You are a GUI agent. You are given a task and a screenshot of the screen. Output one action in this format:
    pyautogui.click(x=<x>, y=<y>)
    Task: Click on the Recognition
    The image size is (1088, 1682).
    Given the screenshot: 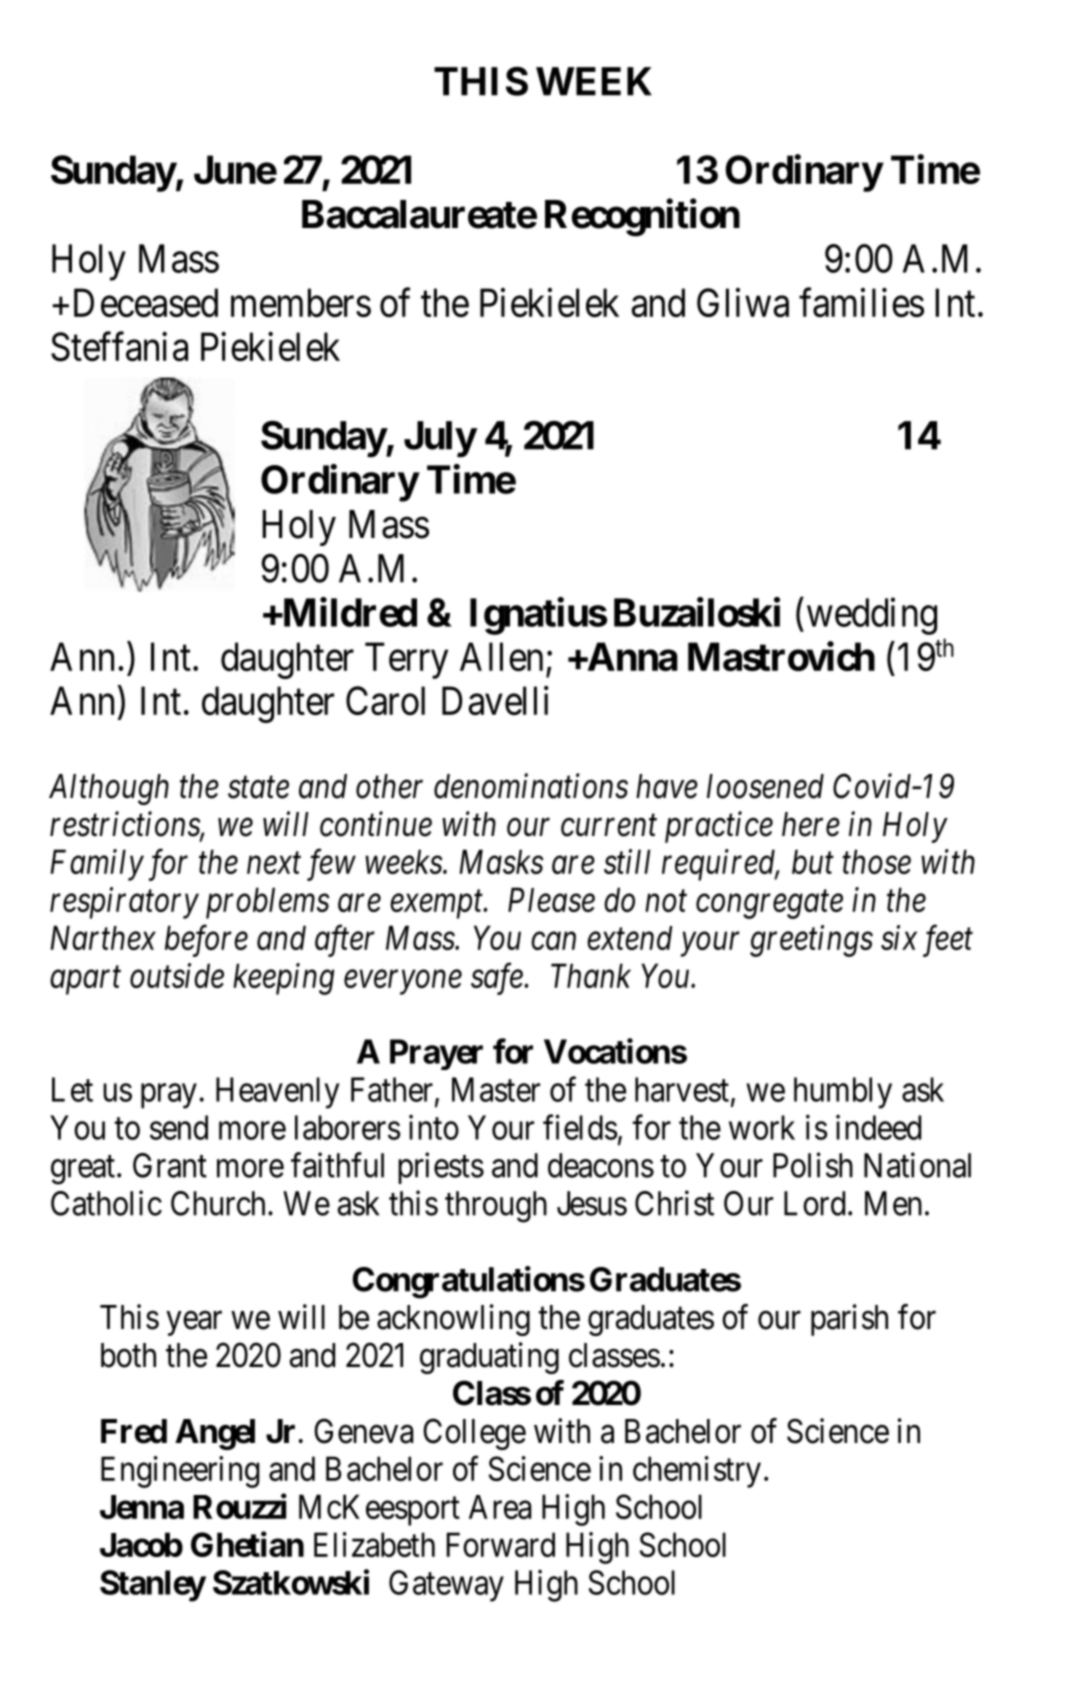 What is the action you would take?
    pyautogui.click(x=642, y=218)
